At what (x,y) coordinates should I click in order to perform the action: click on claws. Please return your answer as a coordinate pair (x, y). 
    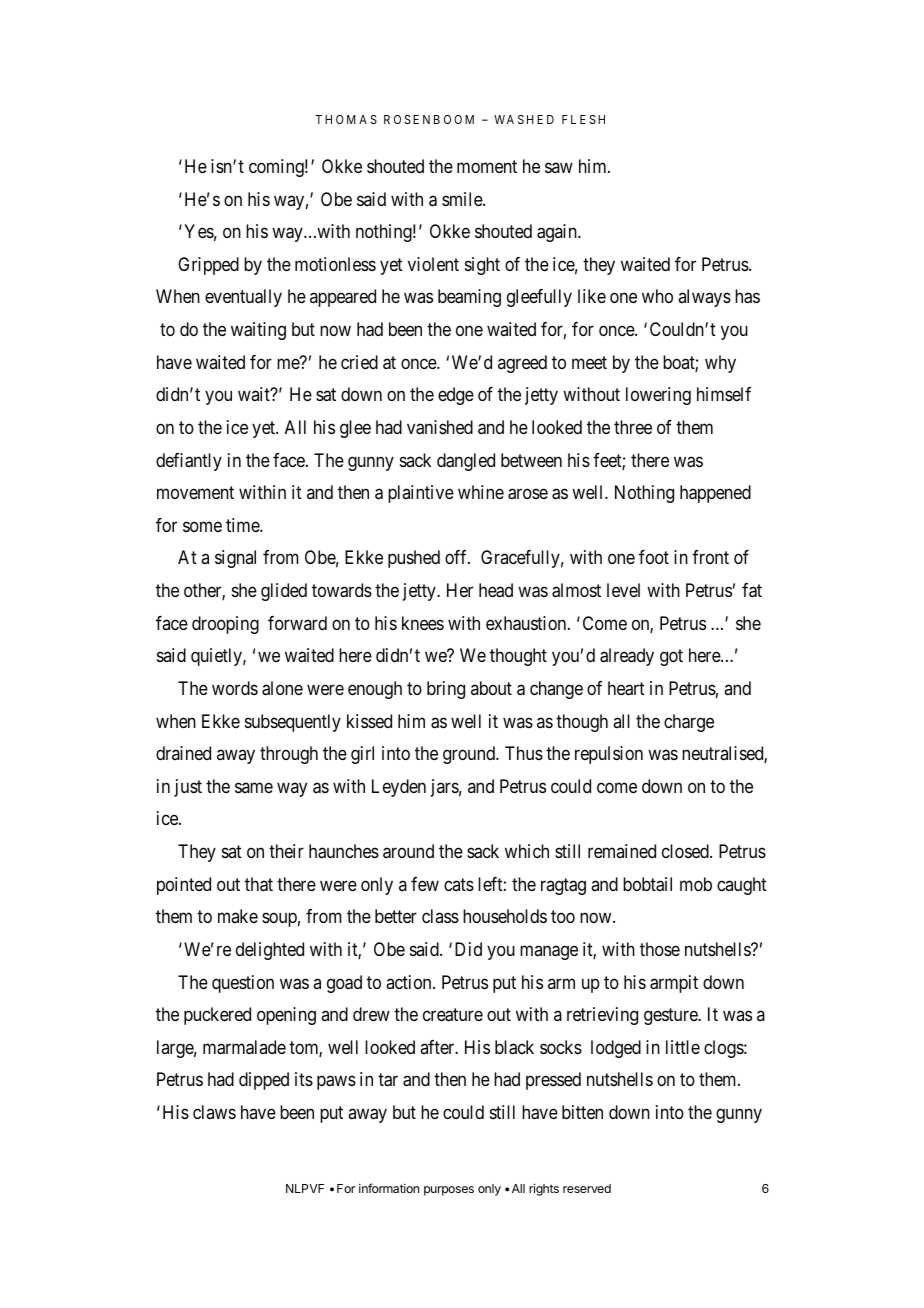
    Looking at the image, I should click on (214, 1112).
